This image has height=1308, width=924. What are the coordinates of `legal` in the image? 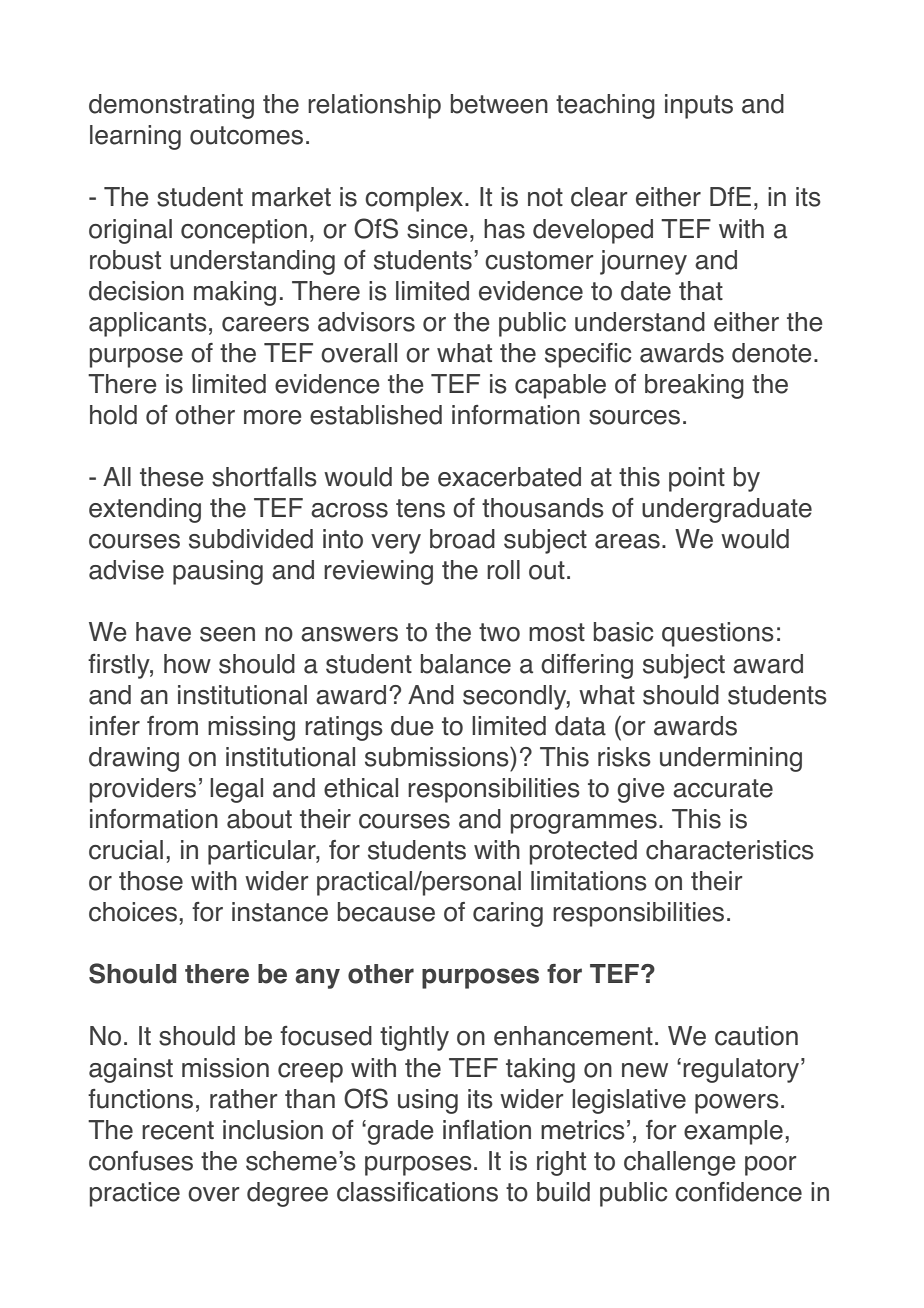 It's located at (236, 790).
